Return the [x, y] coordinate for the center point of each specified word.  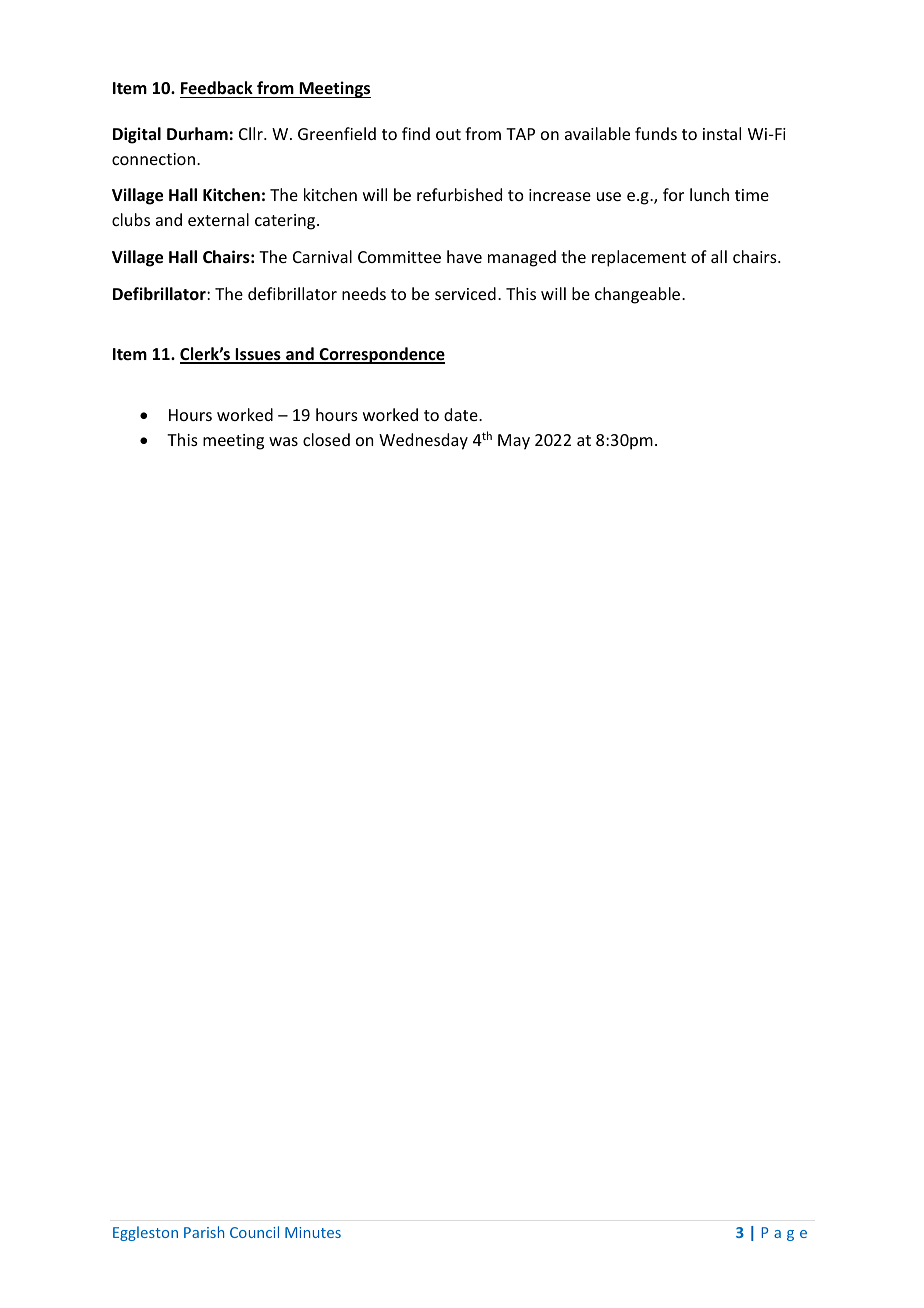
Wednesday [423, 441]
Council [254, 1232]
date [462, 414]
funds [656, 133]
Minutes [313, 1232]
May [514, 442]
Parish [204, 1232]
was [283, 441]
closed [326, 439]
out [448, 134]
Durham [197, 133]
